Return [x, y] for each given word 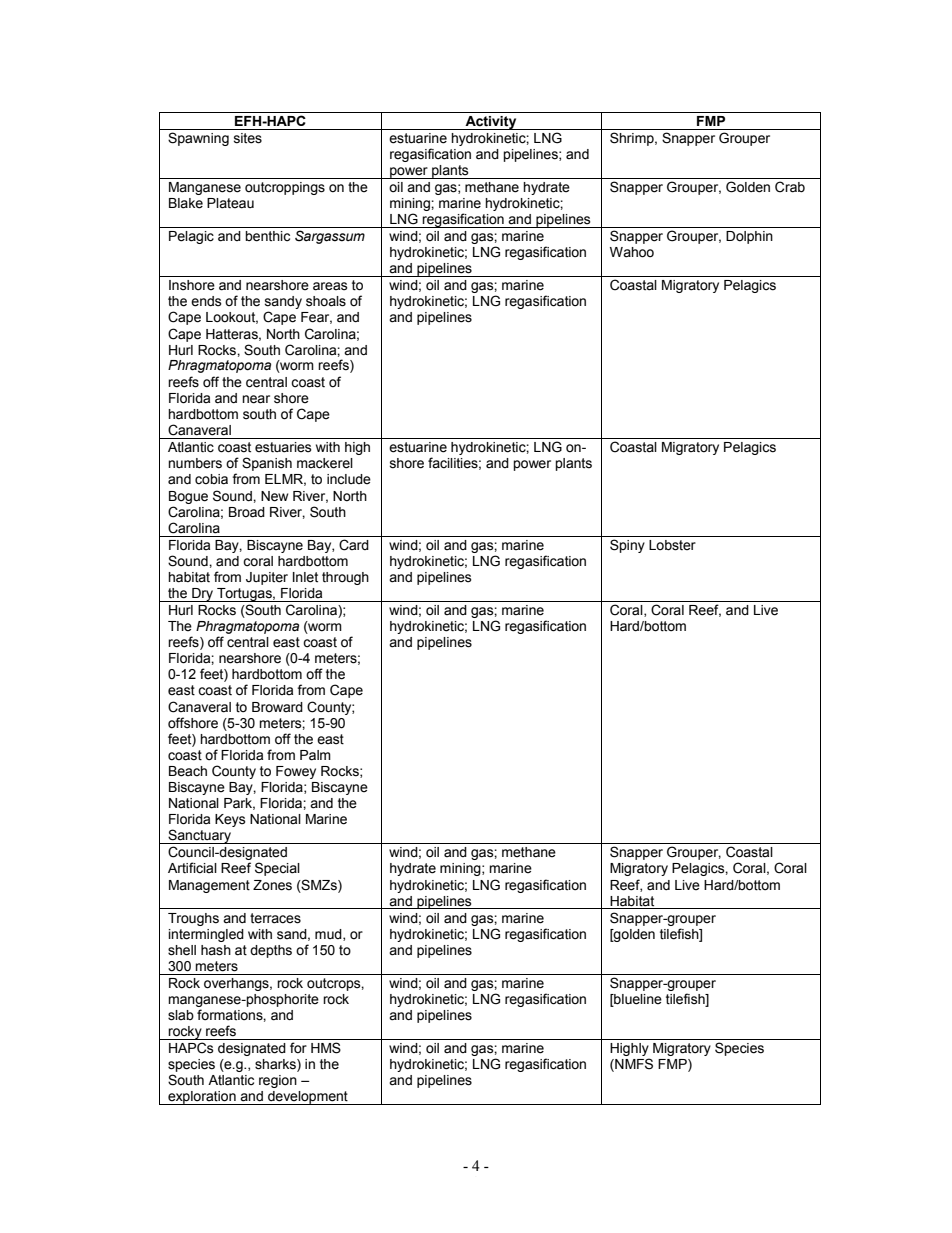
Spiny [627, 546]
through [345, 578]
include [349, 479]
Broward [277, 707]
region [278, 1081]
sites [248, 138]
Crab [790, 187]
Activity [491, 123]
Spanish [267, 464]
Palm [315, 755]
